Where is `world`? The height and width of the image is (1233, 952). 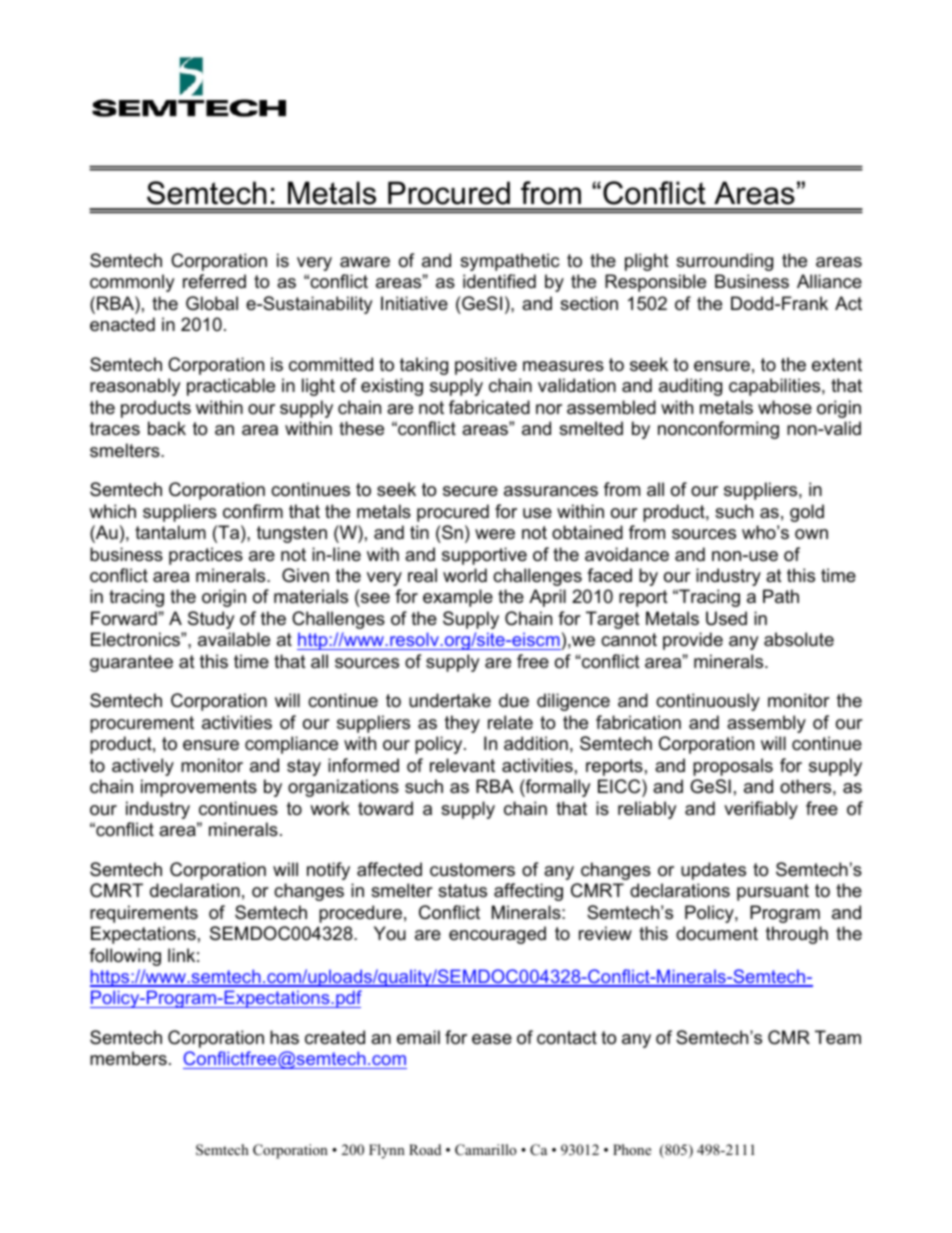
world is located at coordinates (465, 575).
